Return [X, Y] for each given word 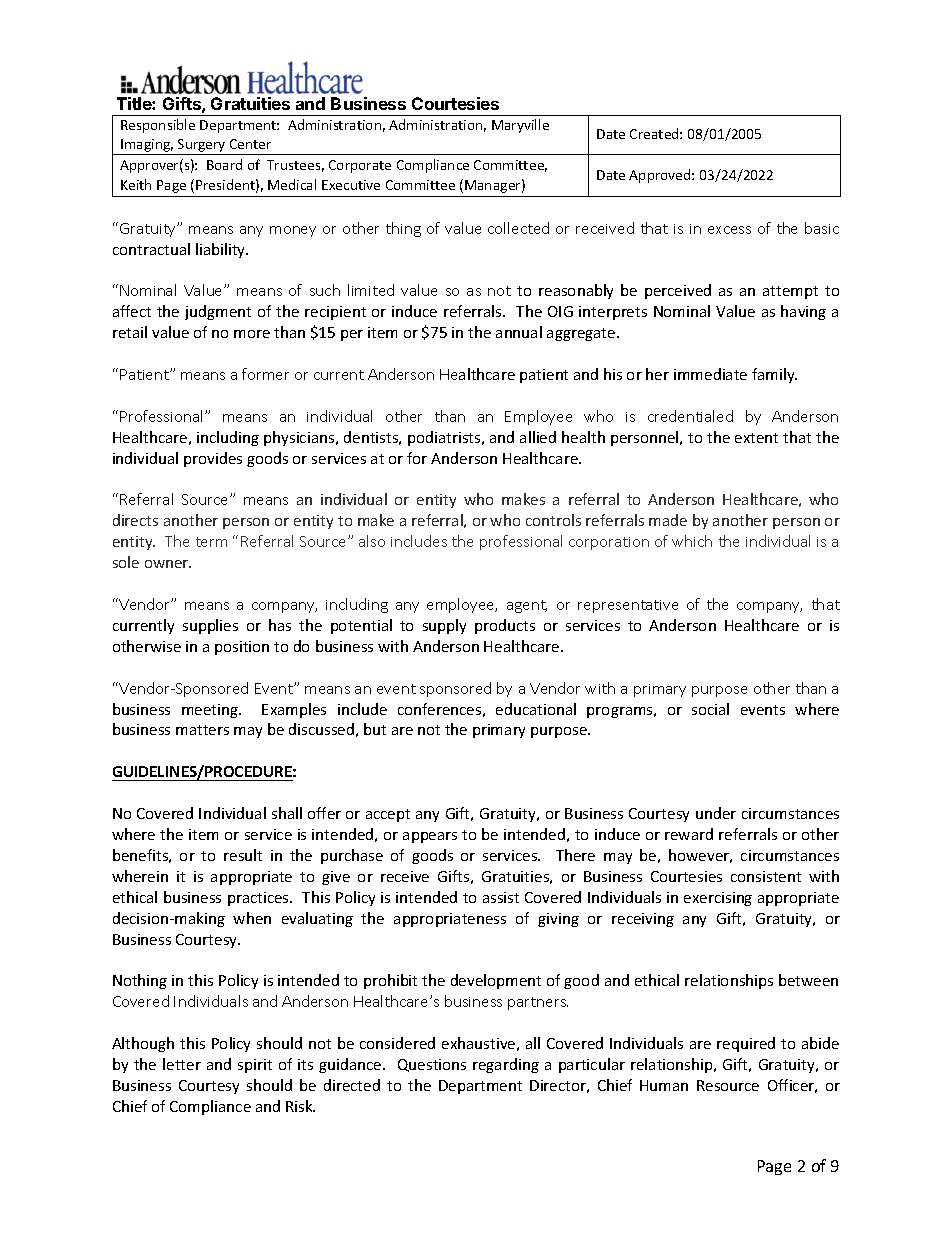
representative [628, 606]
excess [729, 230]
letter [182, 1064]
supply [444, 626]
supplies [210, 626]
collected [518, 228]
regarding [506, 1065]
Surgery [202, 147]
